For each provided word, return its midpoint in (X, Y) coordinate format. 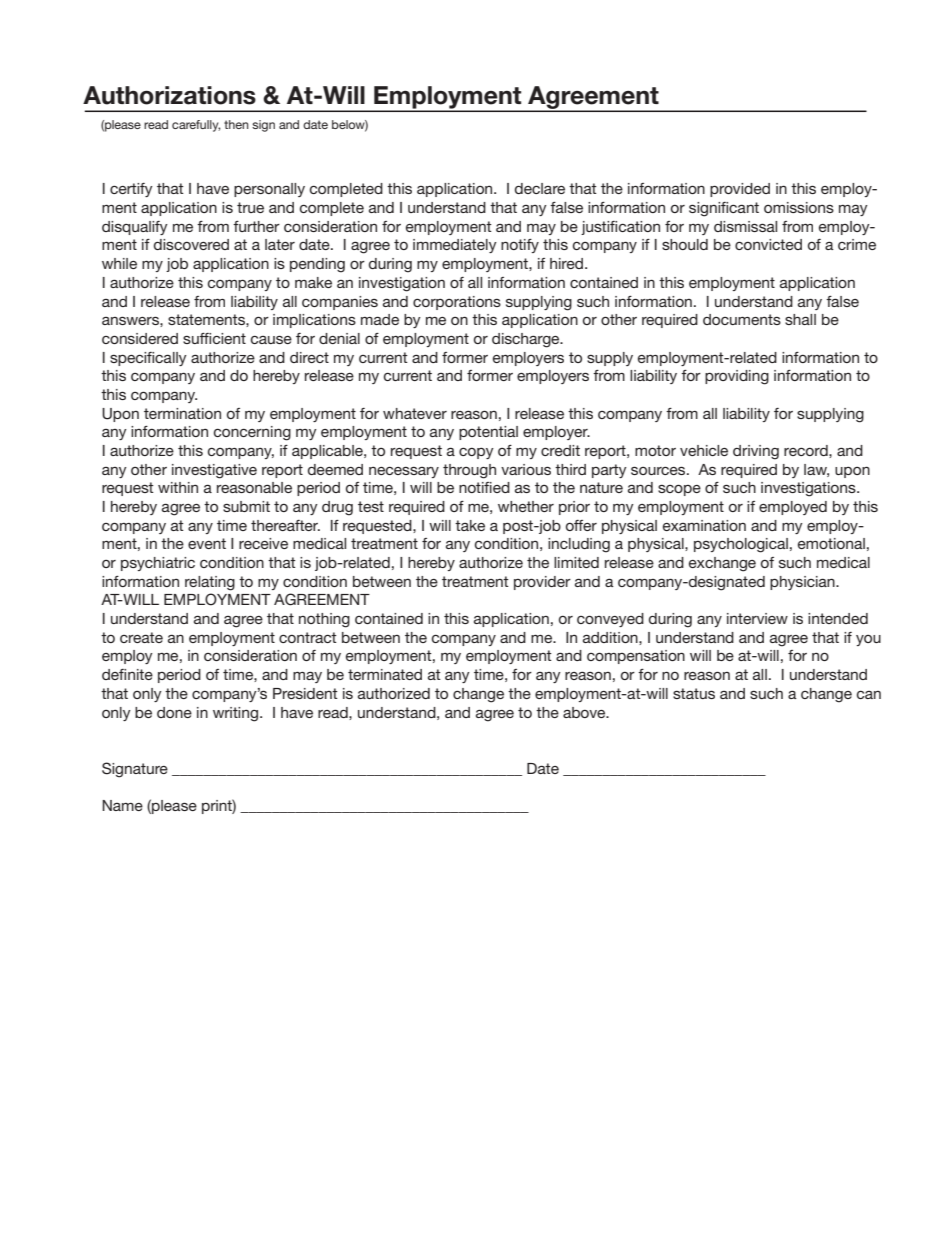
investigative (214, 471)
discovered (191, 244)
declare (540, 188)
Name (122, 805)
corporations (457, 303)
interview (757, 618)
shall (800, 319)
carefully (196, 126)
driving (756, 452)
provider (542, 583)
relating (210, 583)
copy (476, 453)
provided (740, 190)
